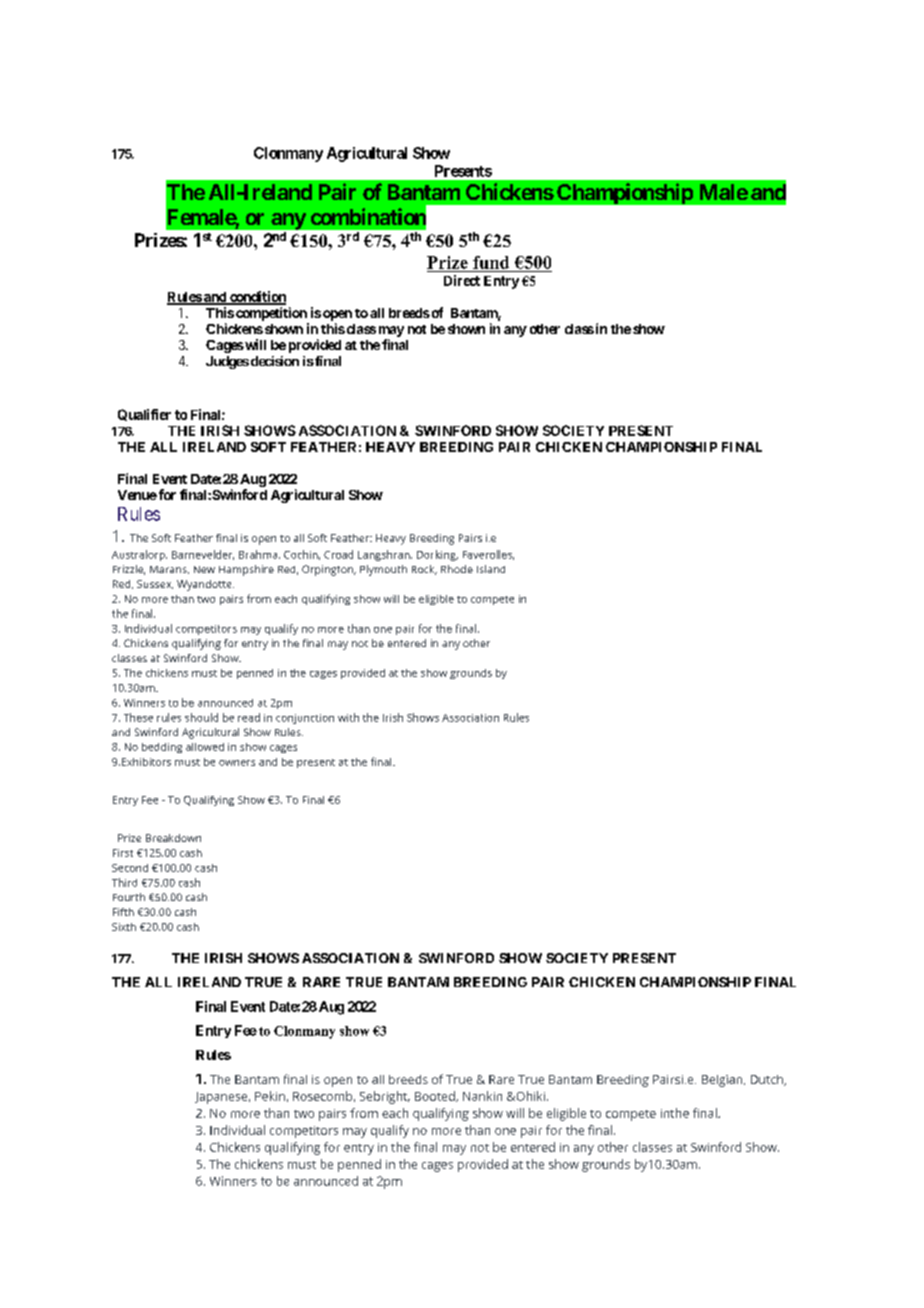  I want to click on Venue, so click(137, 495).
